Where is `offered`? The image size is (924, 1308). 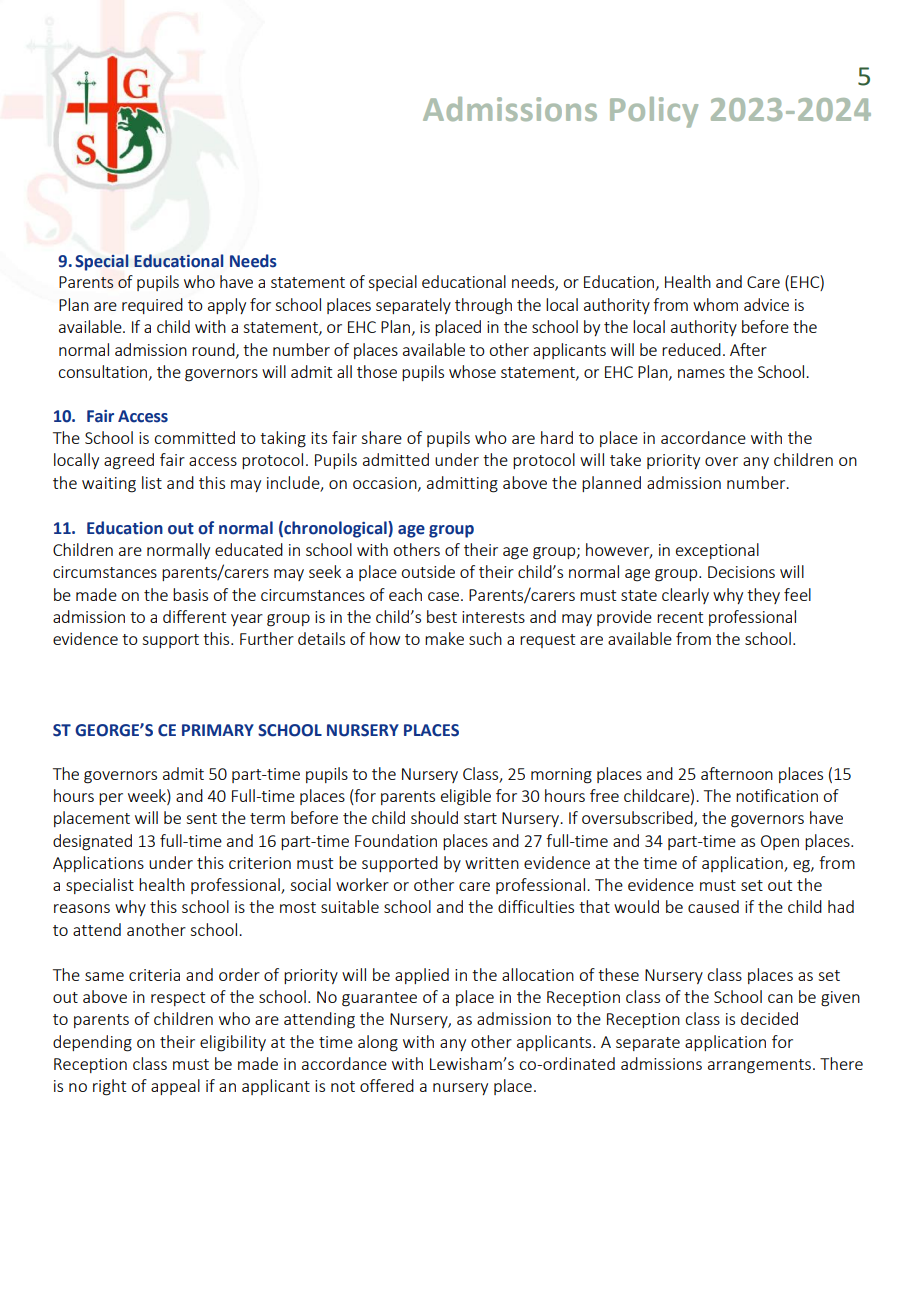
offered is located at coordinates (387, 1085).
